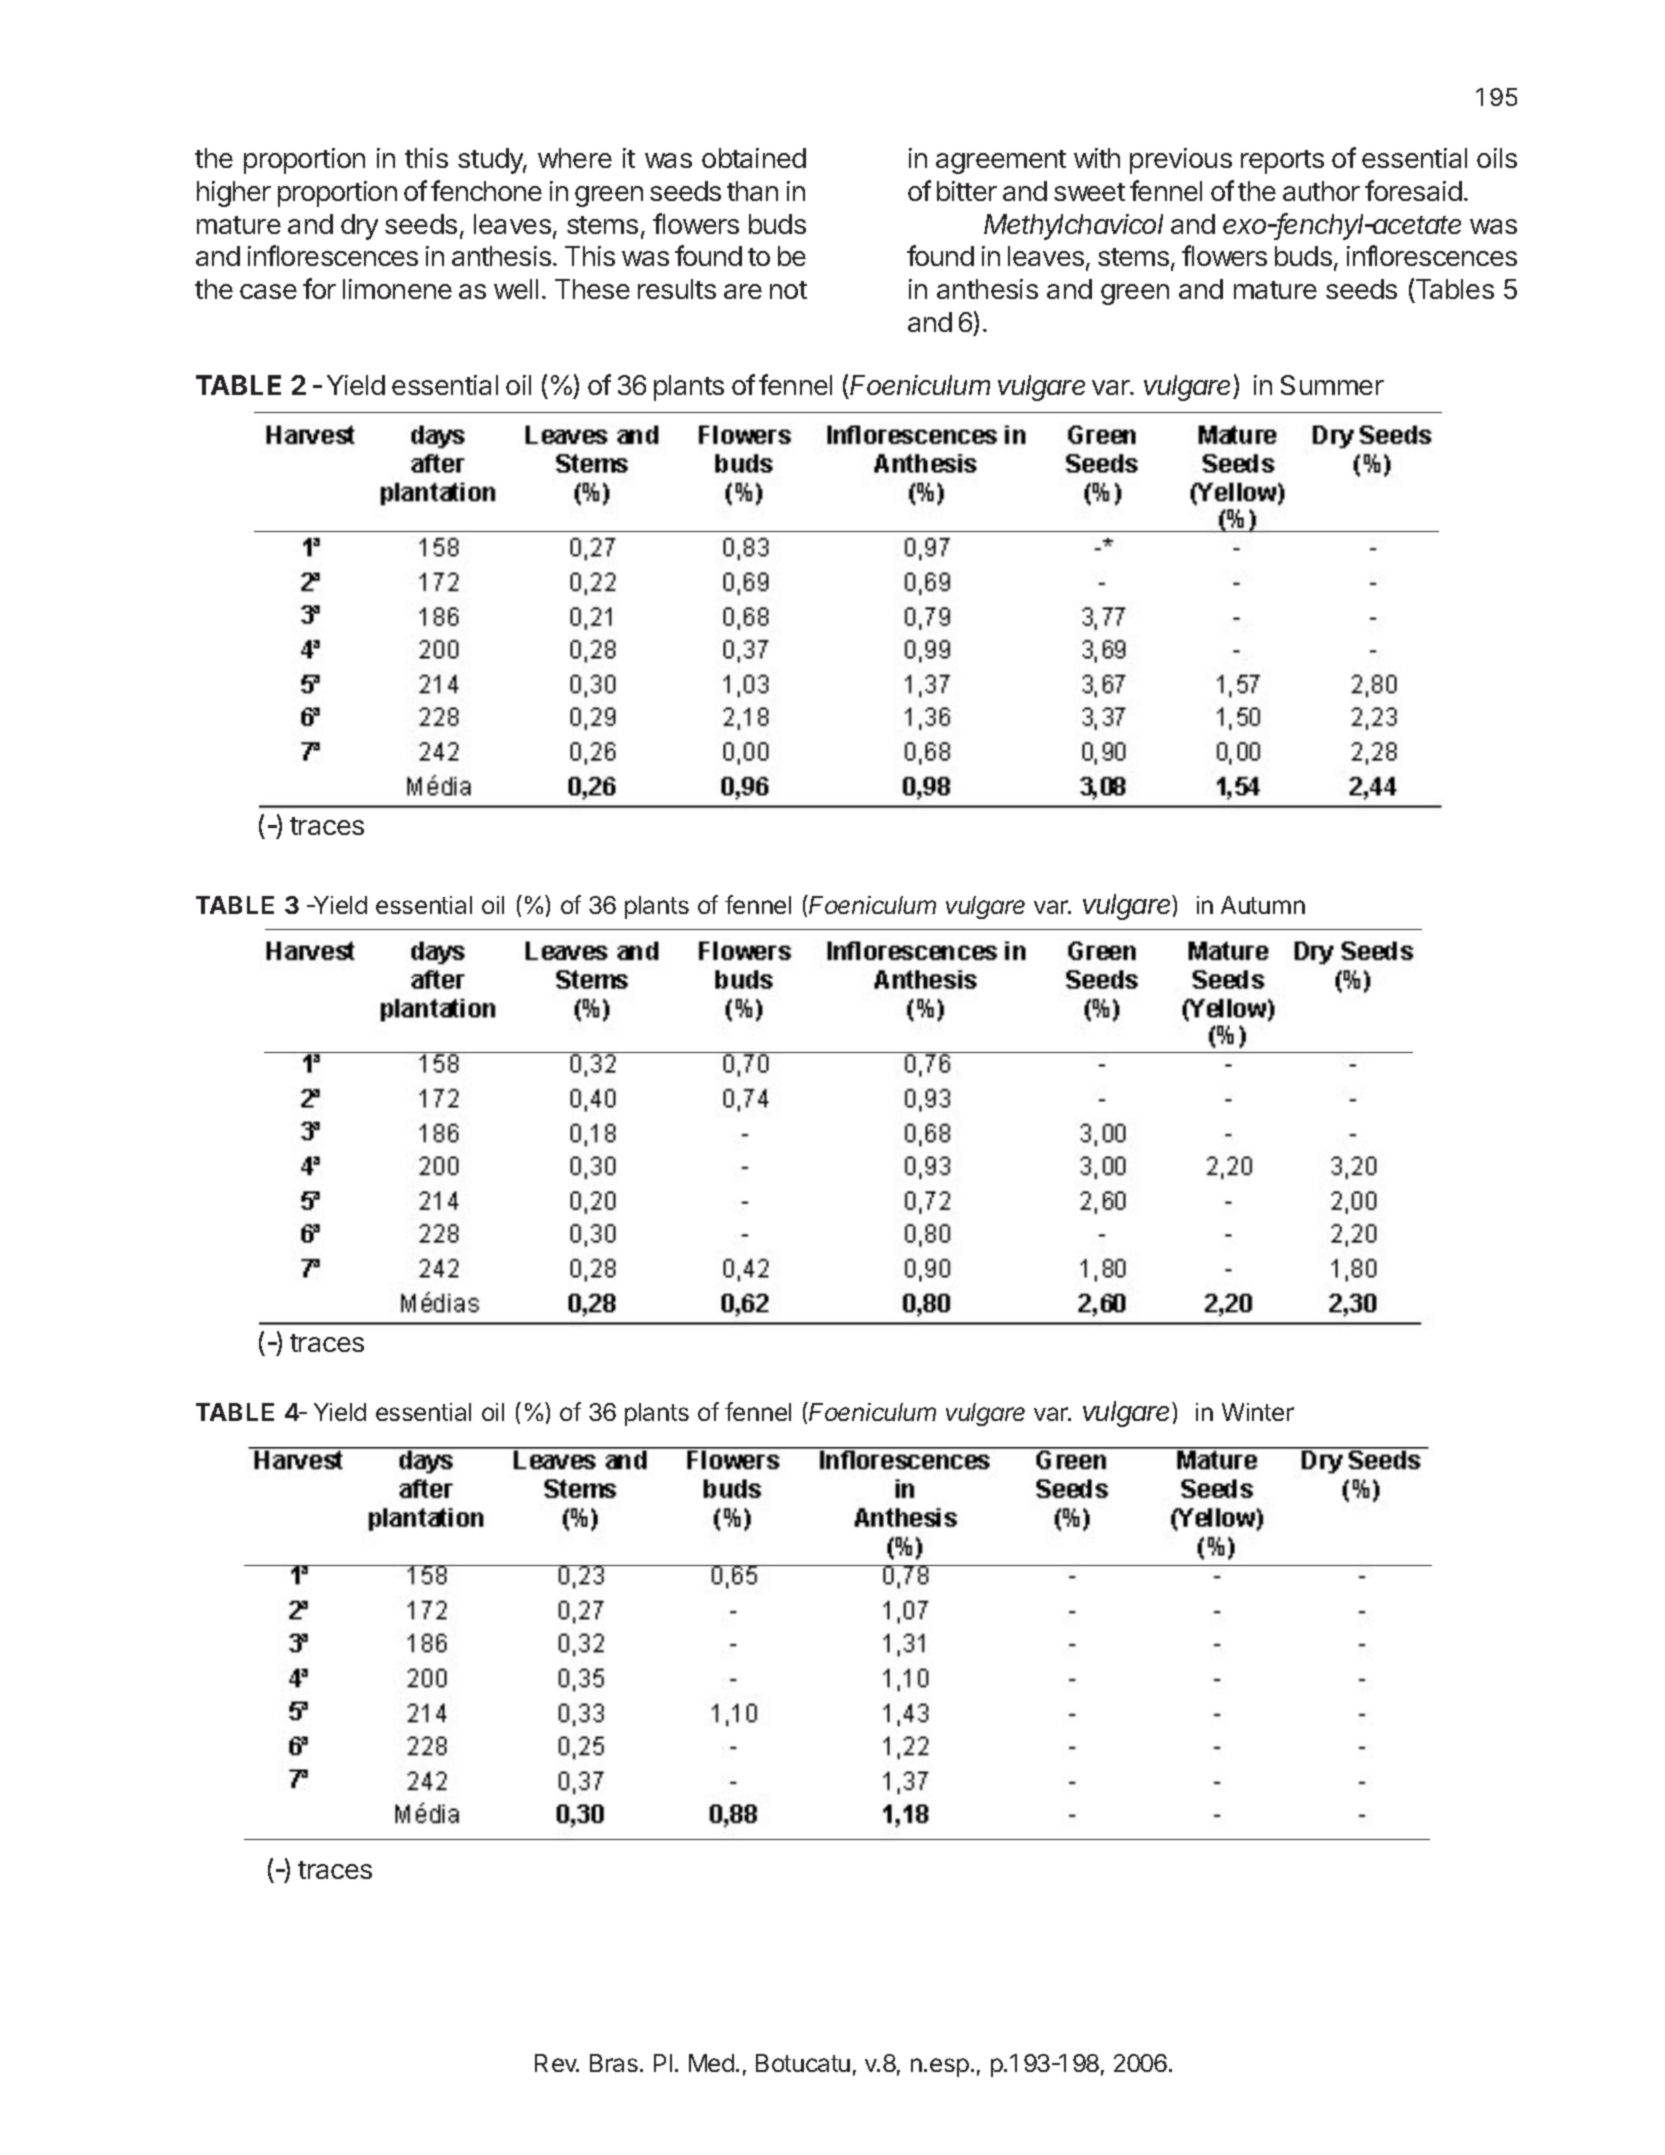 The width and height of the document is (1665, 2155). What do you see at coordinates (1321, 191) in the document?
I see `author` at bounding box center [1321, 191].
